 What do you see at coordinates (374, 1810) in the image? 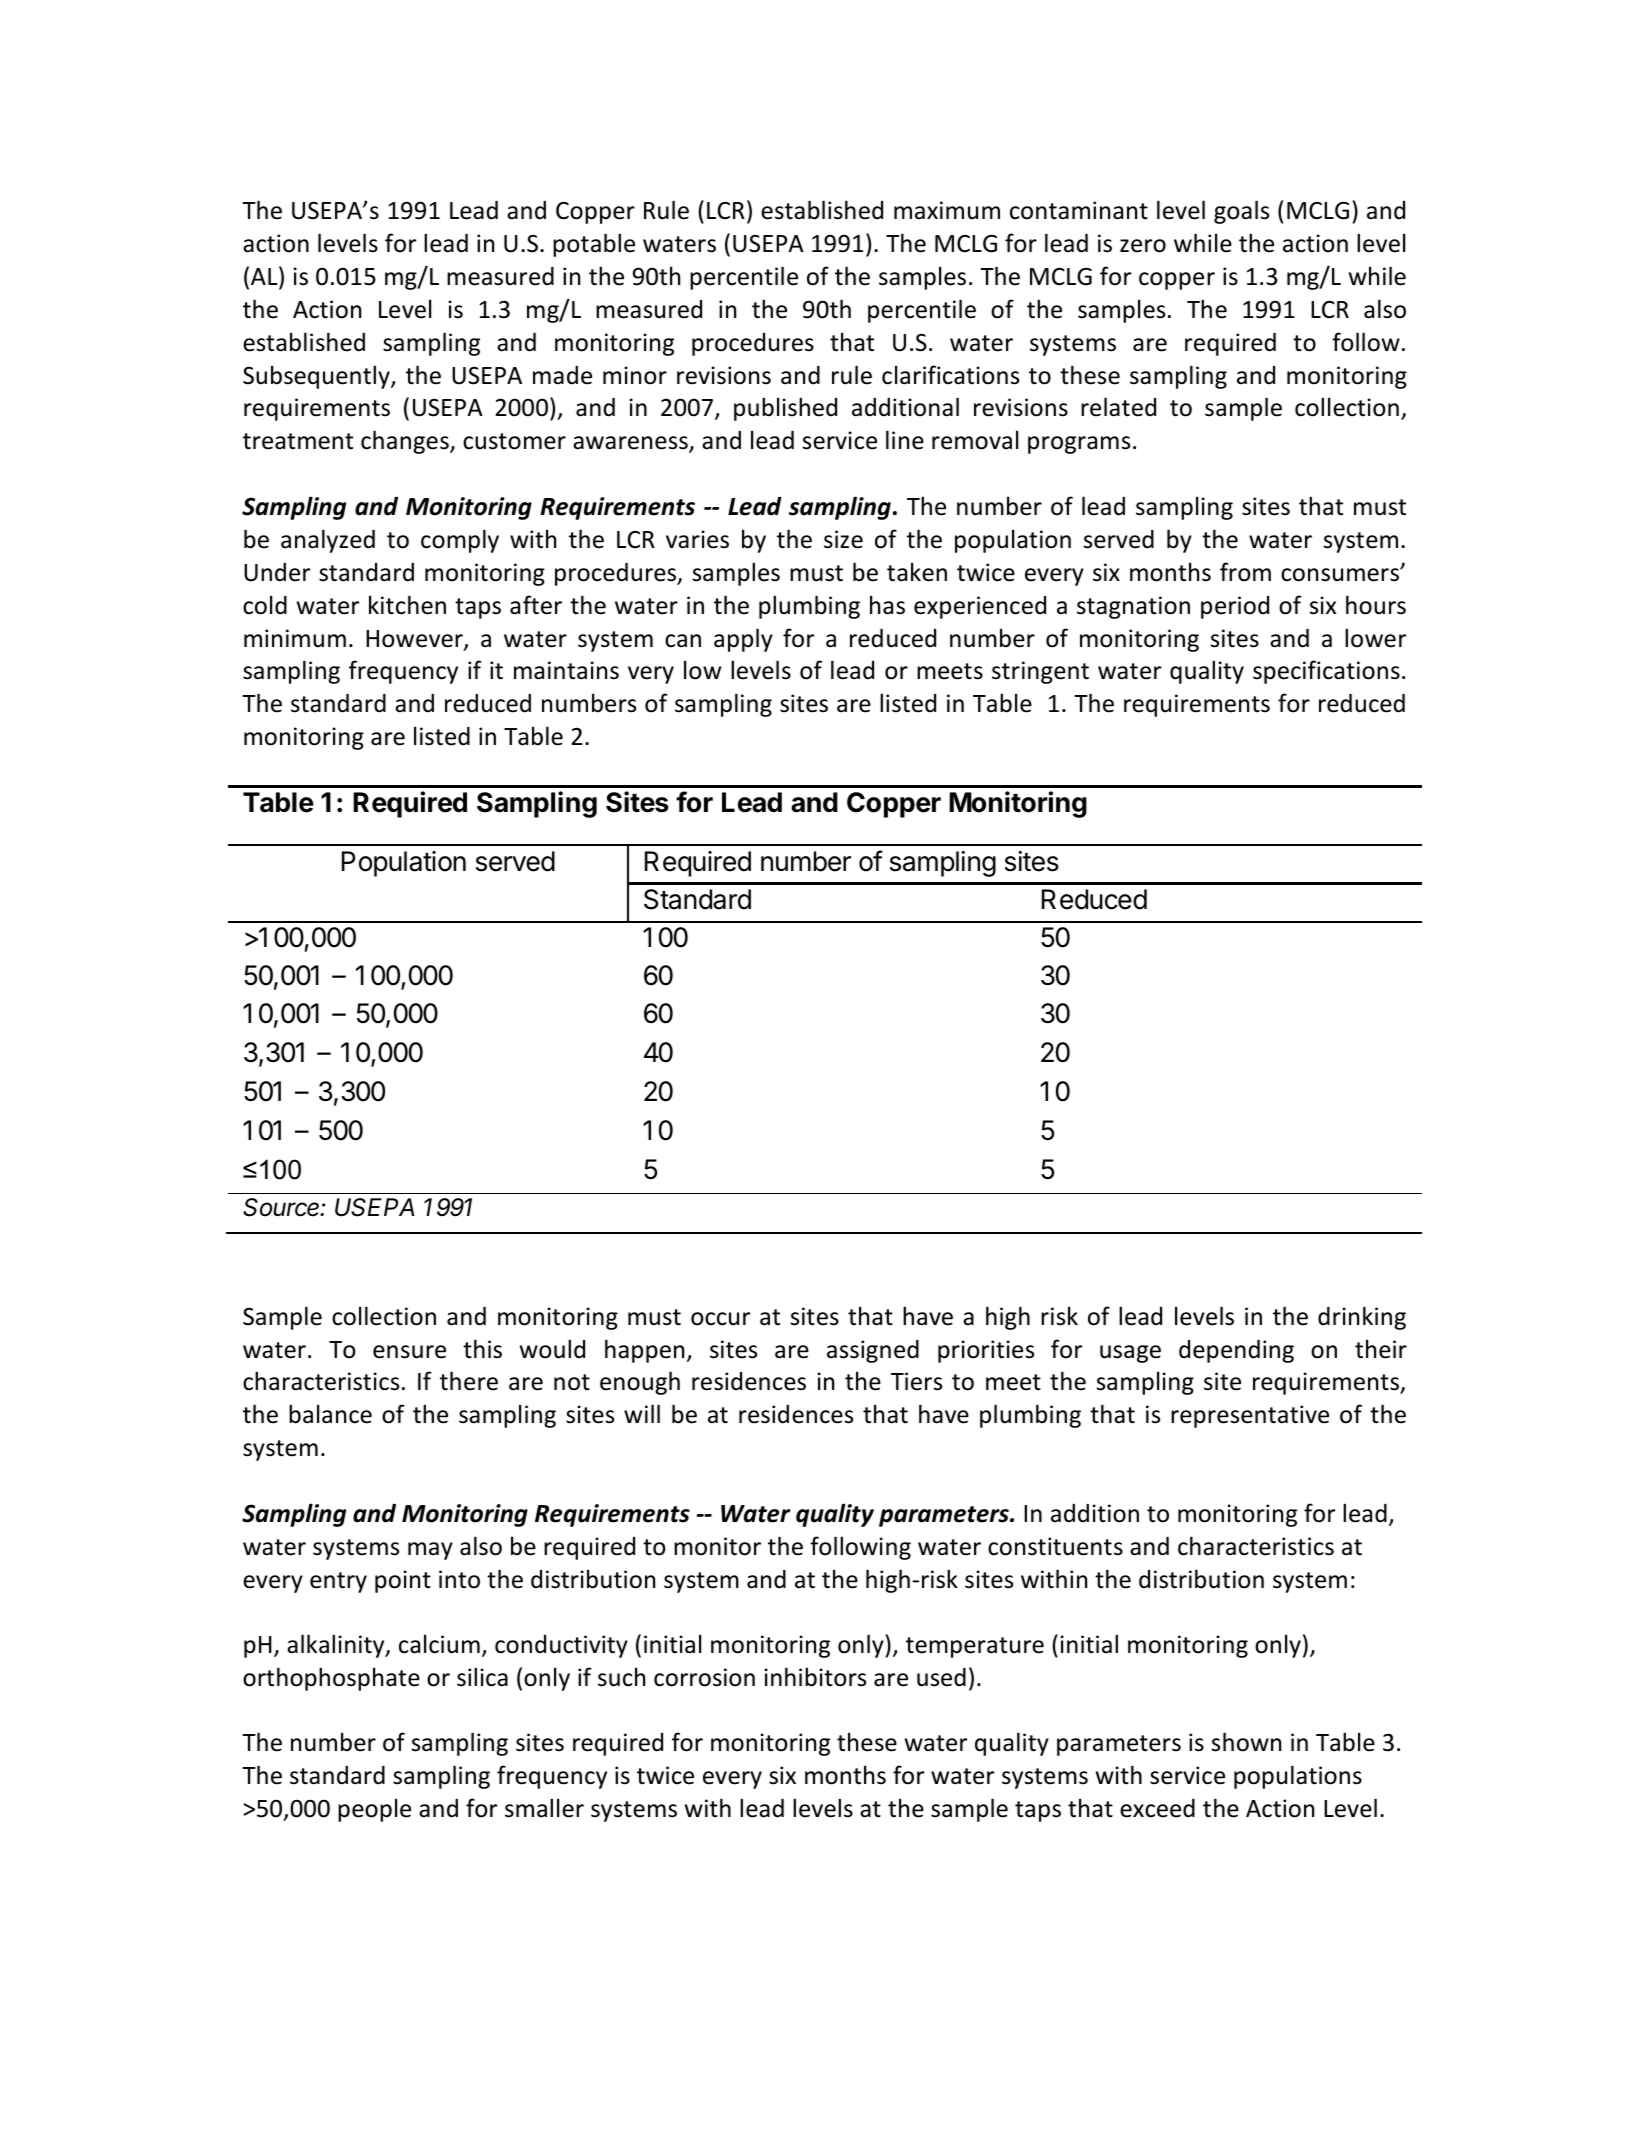
I see `people` at bounding box center [374, 1810].
